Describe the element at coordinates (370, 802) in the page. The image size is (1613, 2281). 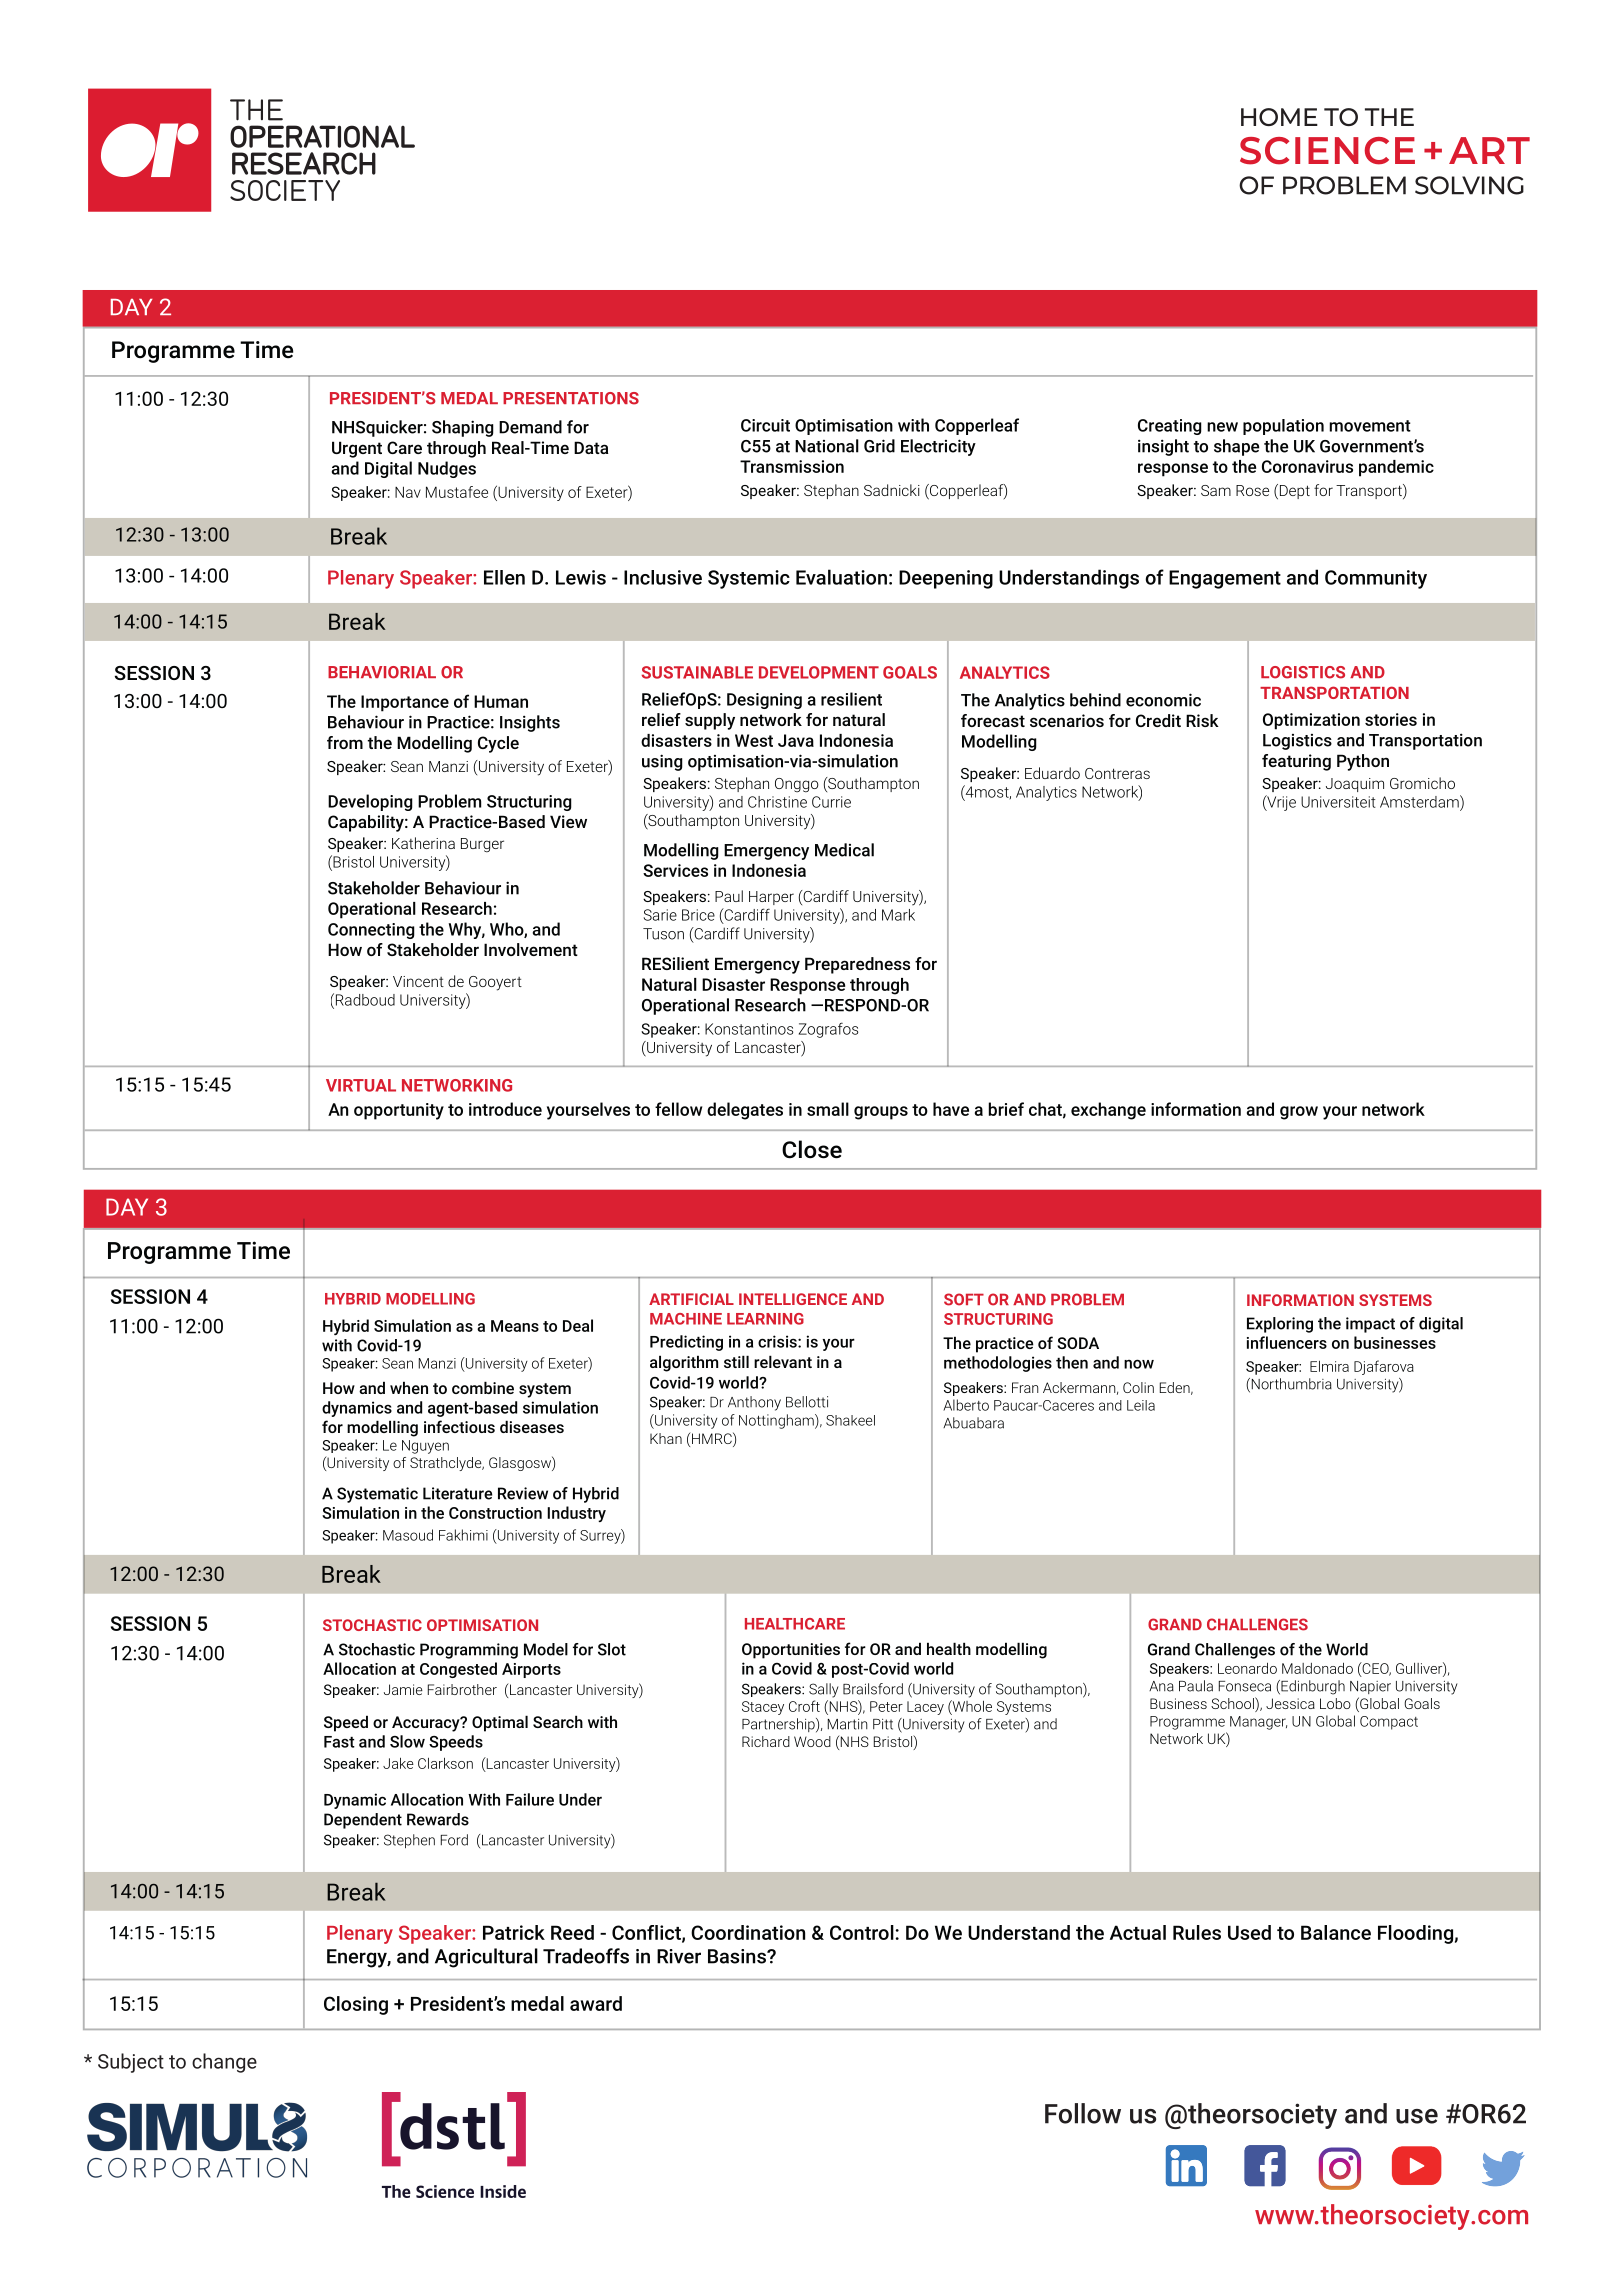
I see `Developing` at that location.
